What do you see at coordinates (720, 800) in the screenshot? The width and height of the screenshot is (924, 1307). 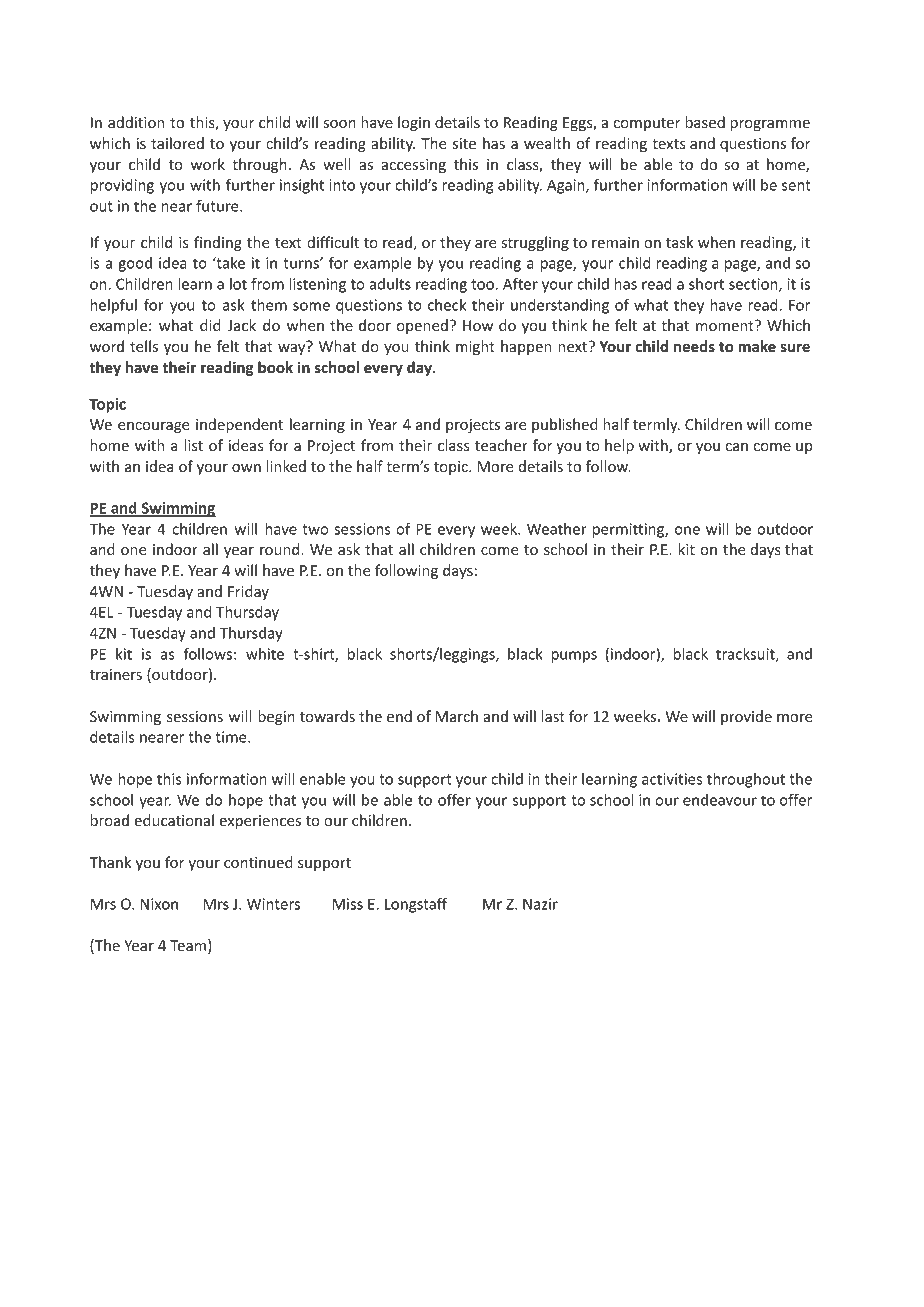 I see `endeavour` at bounding box center [720, 800].
